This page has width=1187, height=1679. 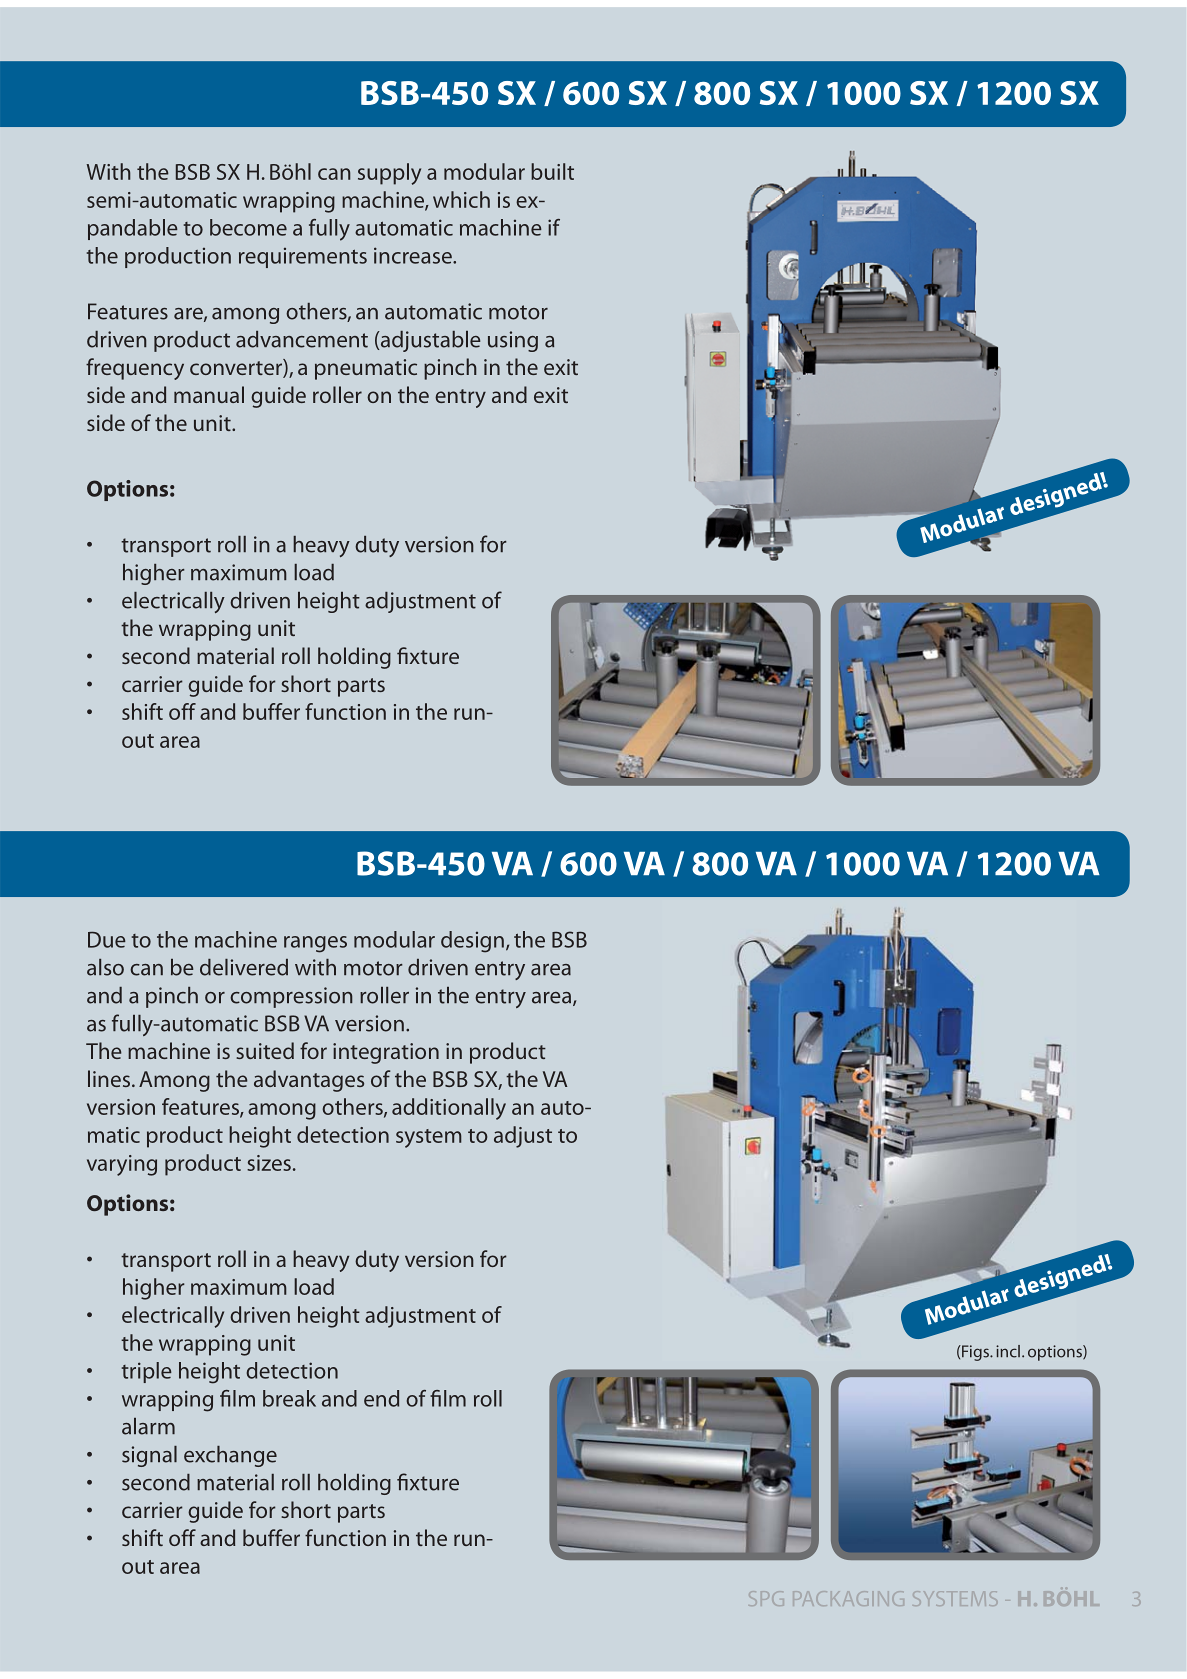 I want to click on exchange, so click(x=230, y=1456).
